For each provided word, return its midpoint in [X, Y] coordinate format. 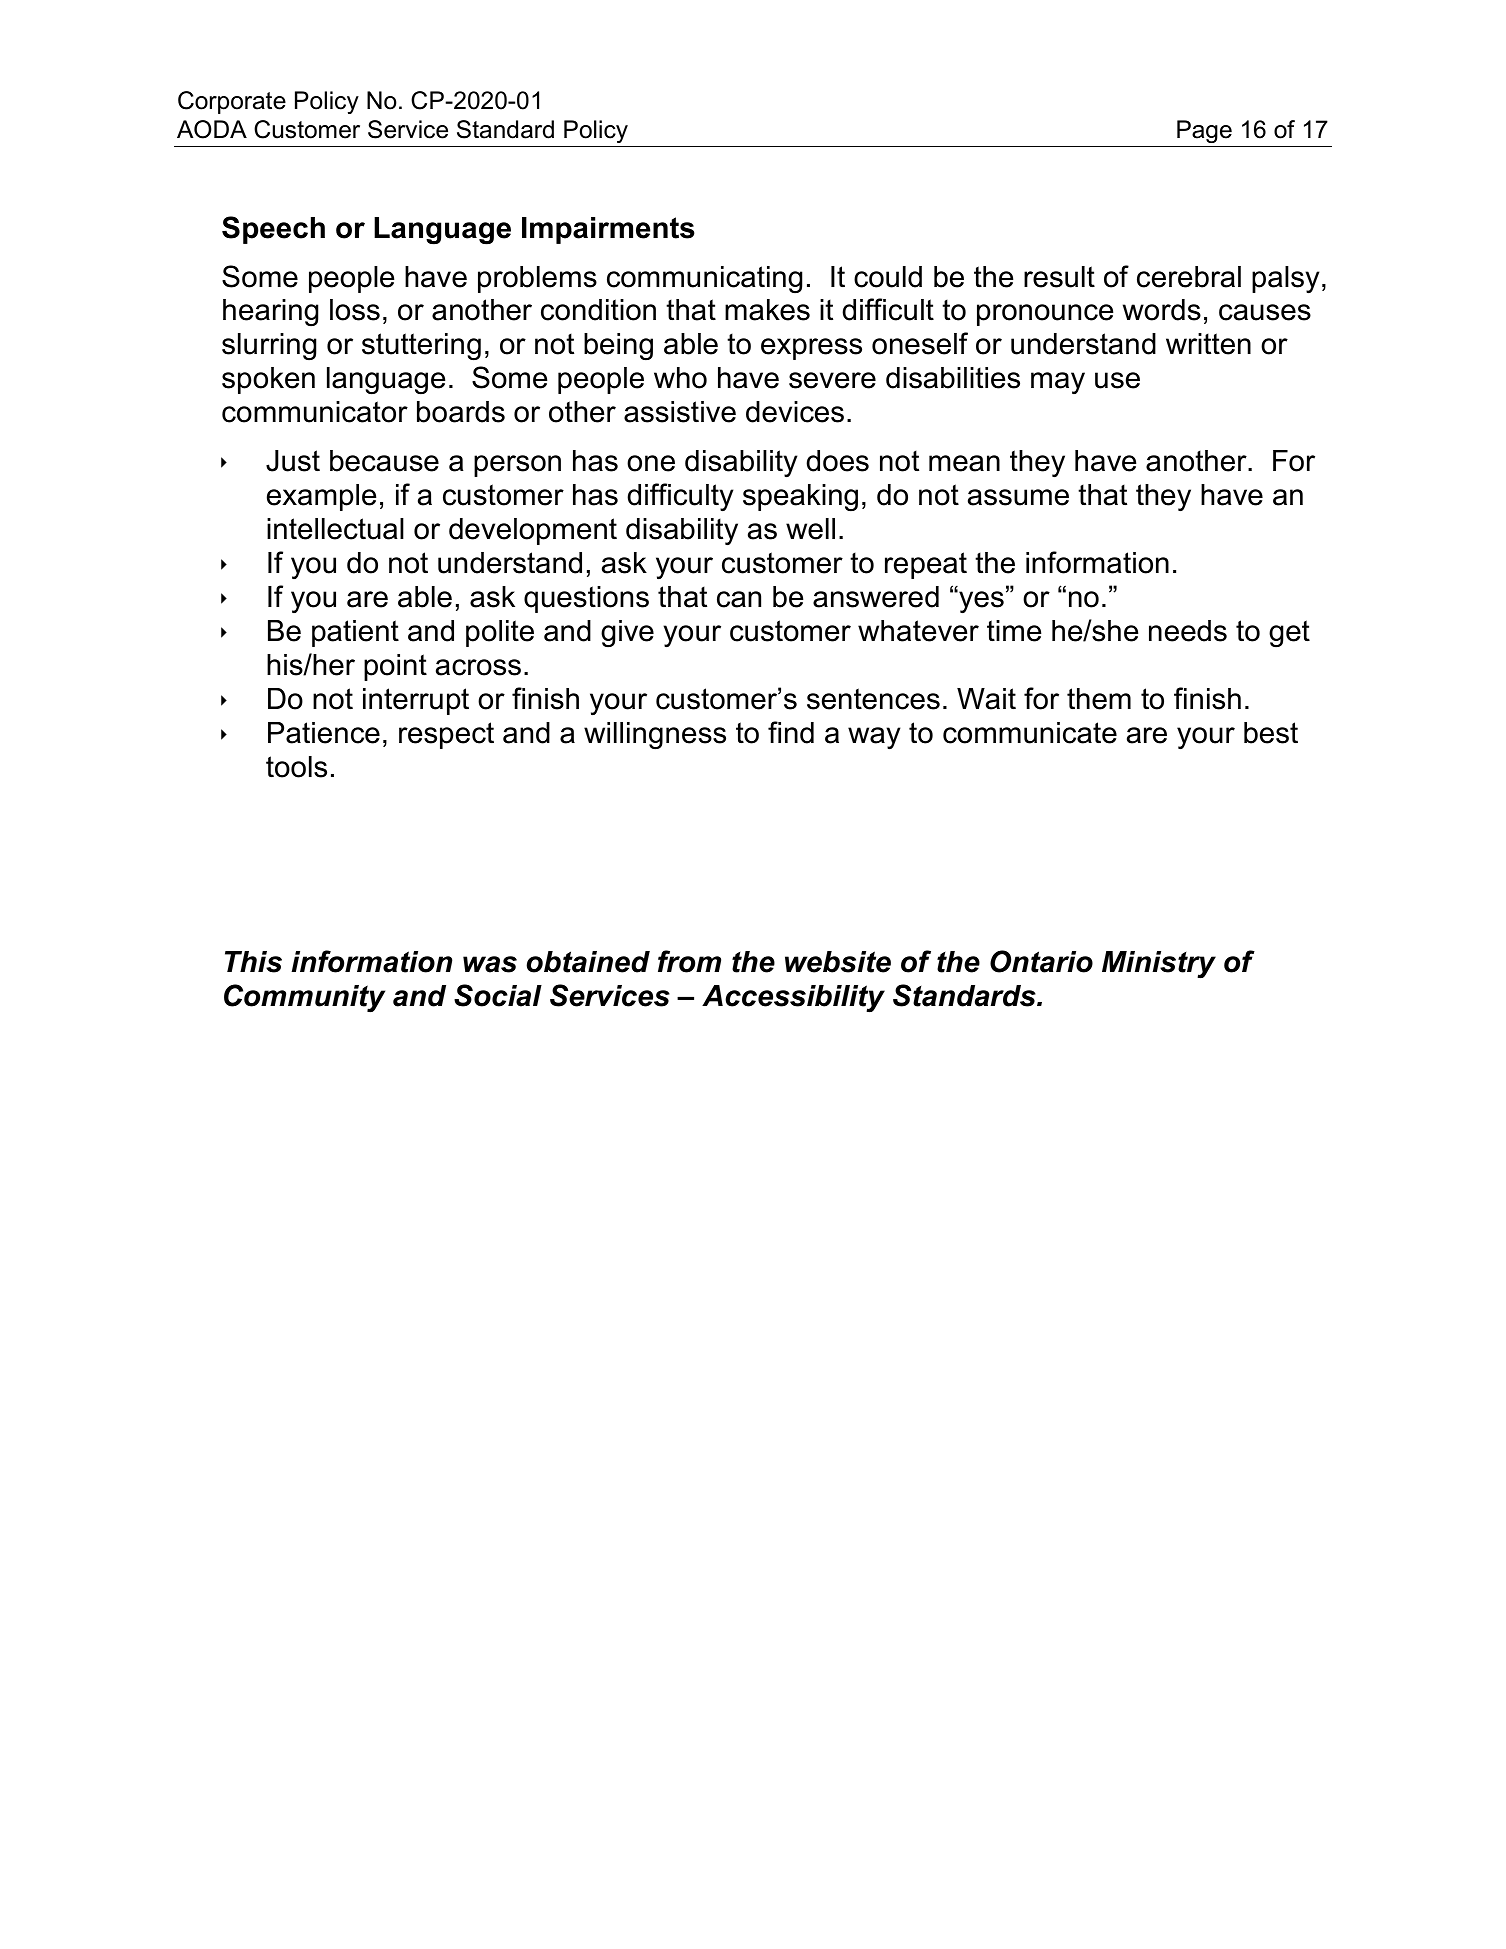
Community [304, 998]
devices [795, 412]
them [1099, 699]
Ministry [1159, 965]
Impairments [608, 230]
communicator [315, 412]
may [1058, 383]
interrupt [416, 701]
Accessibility [793, 999]
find [791, 732]
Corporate [232, 102]
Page [1204, 131]
